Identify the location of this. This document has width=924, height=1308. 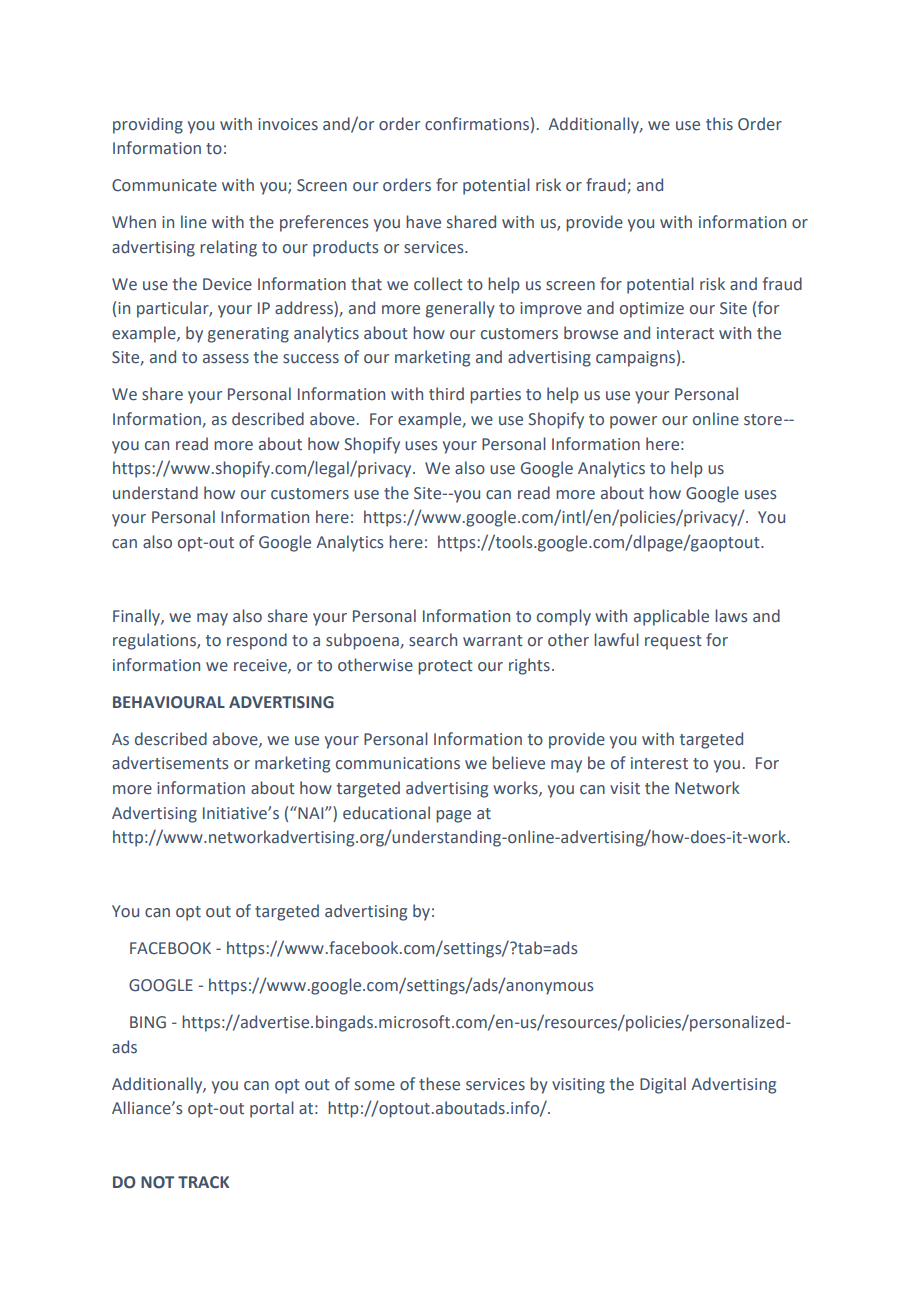
(719, 124).
